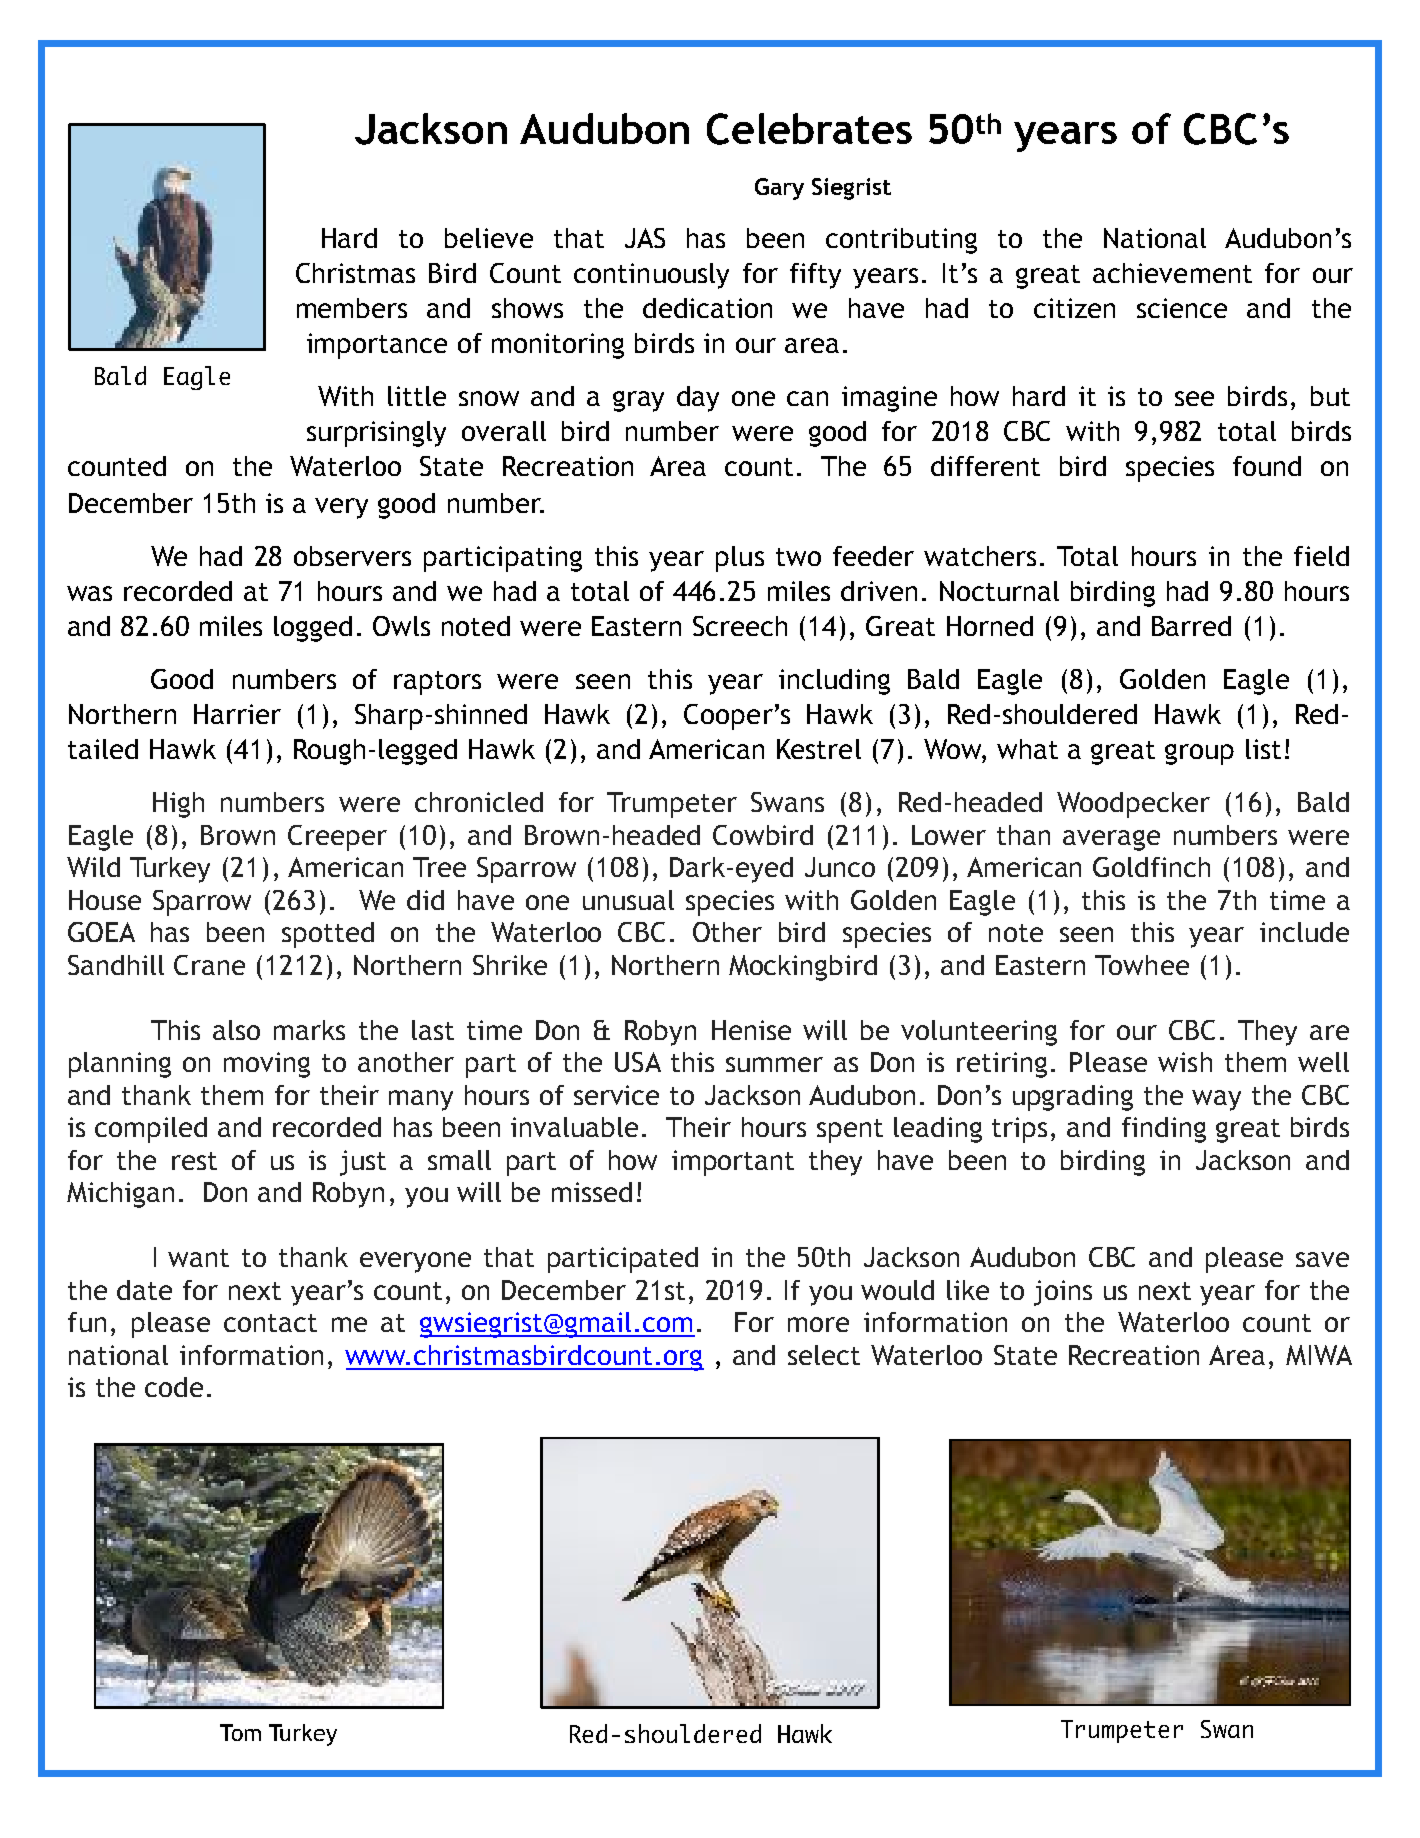 This screenshot has width=1420, height=1838. What do you see at coordinates (1172, 273) in the screenshot?
I see `achievement` at bounding box center [1172, 273].
